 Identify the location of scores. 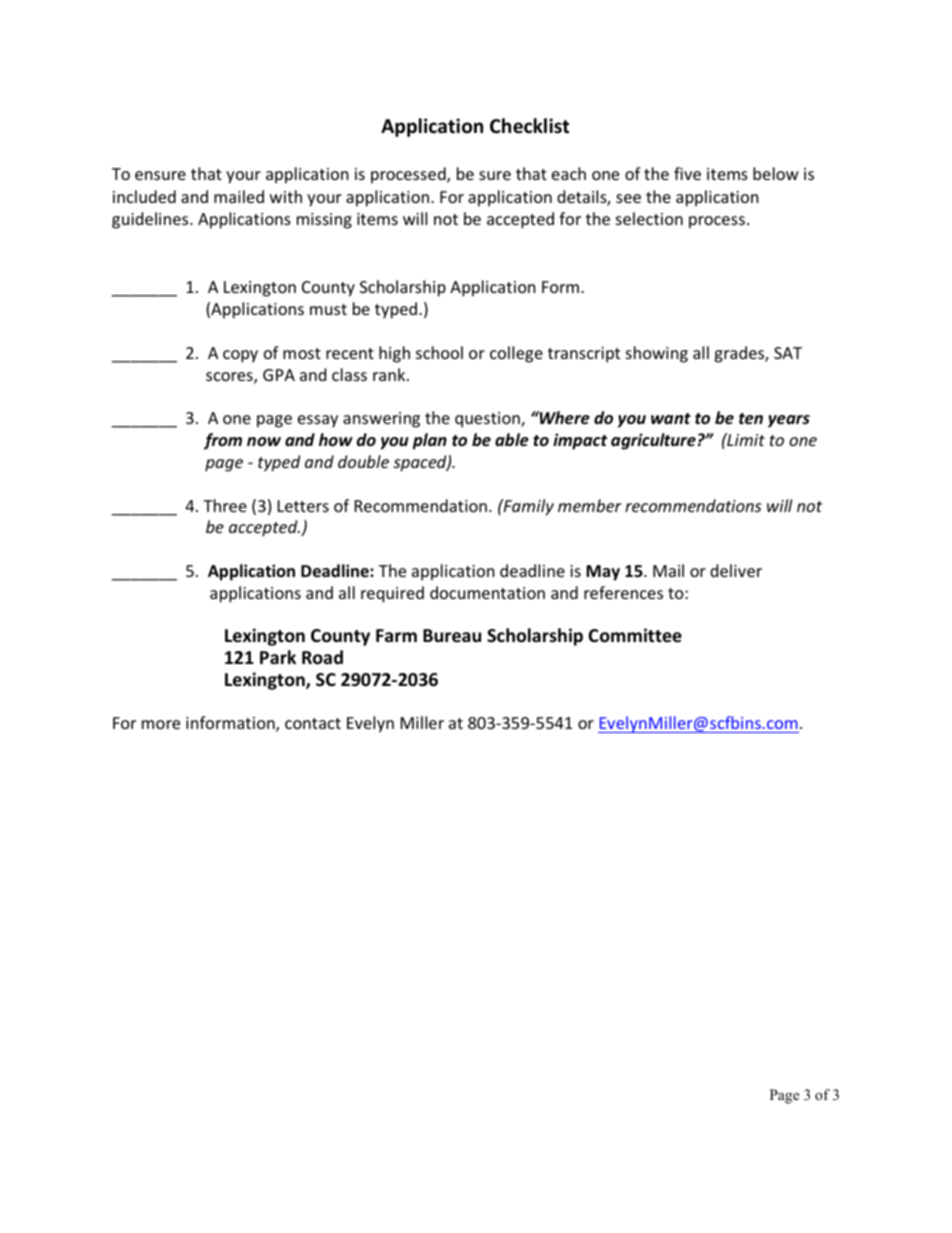
(230, 378).
